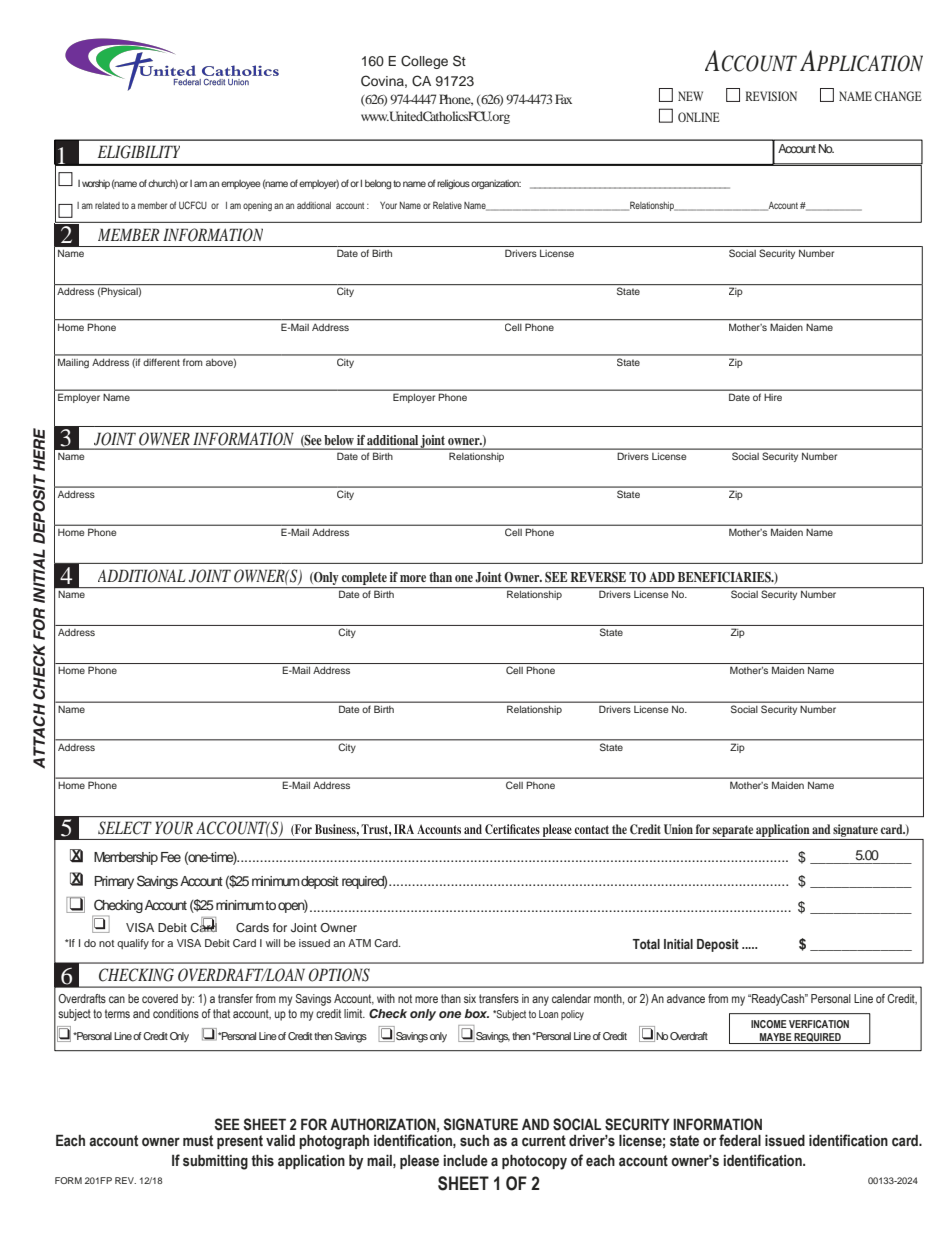 The height and width of the screenshot is (1233, 952). What do you see at coordinates (773, 397) in the screenshot?
I see `Hire` at bounding box center [773, 397].
